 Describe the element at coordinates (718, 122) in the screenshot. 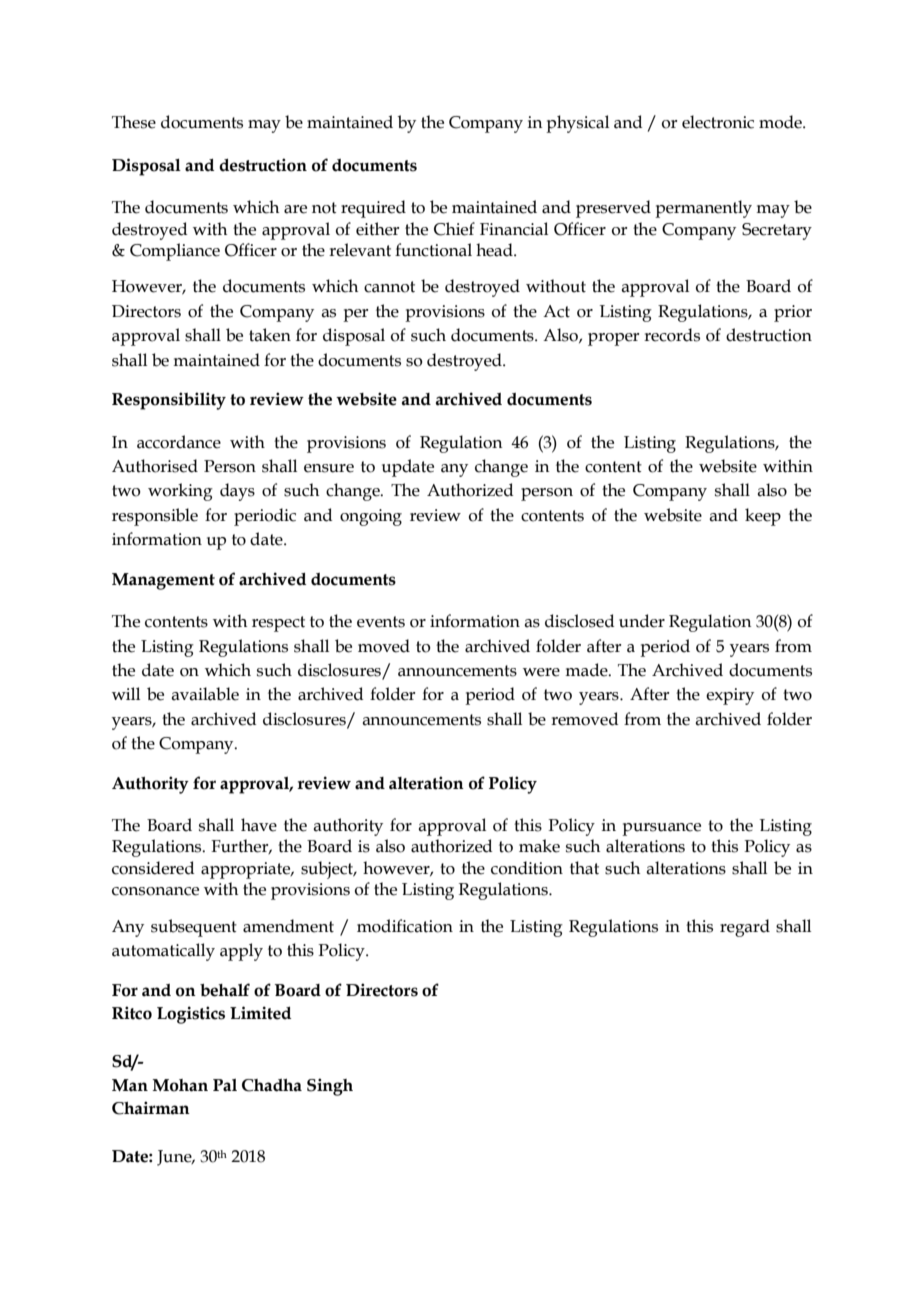

I see `electronic` at that location.
